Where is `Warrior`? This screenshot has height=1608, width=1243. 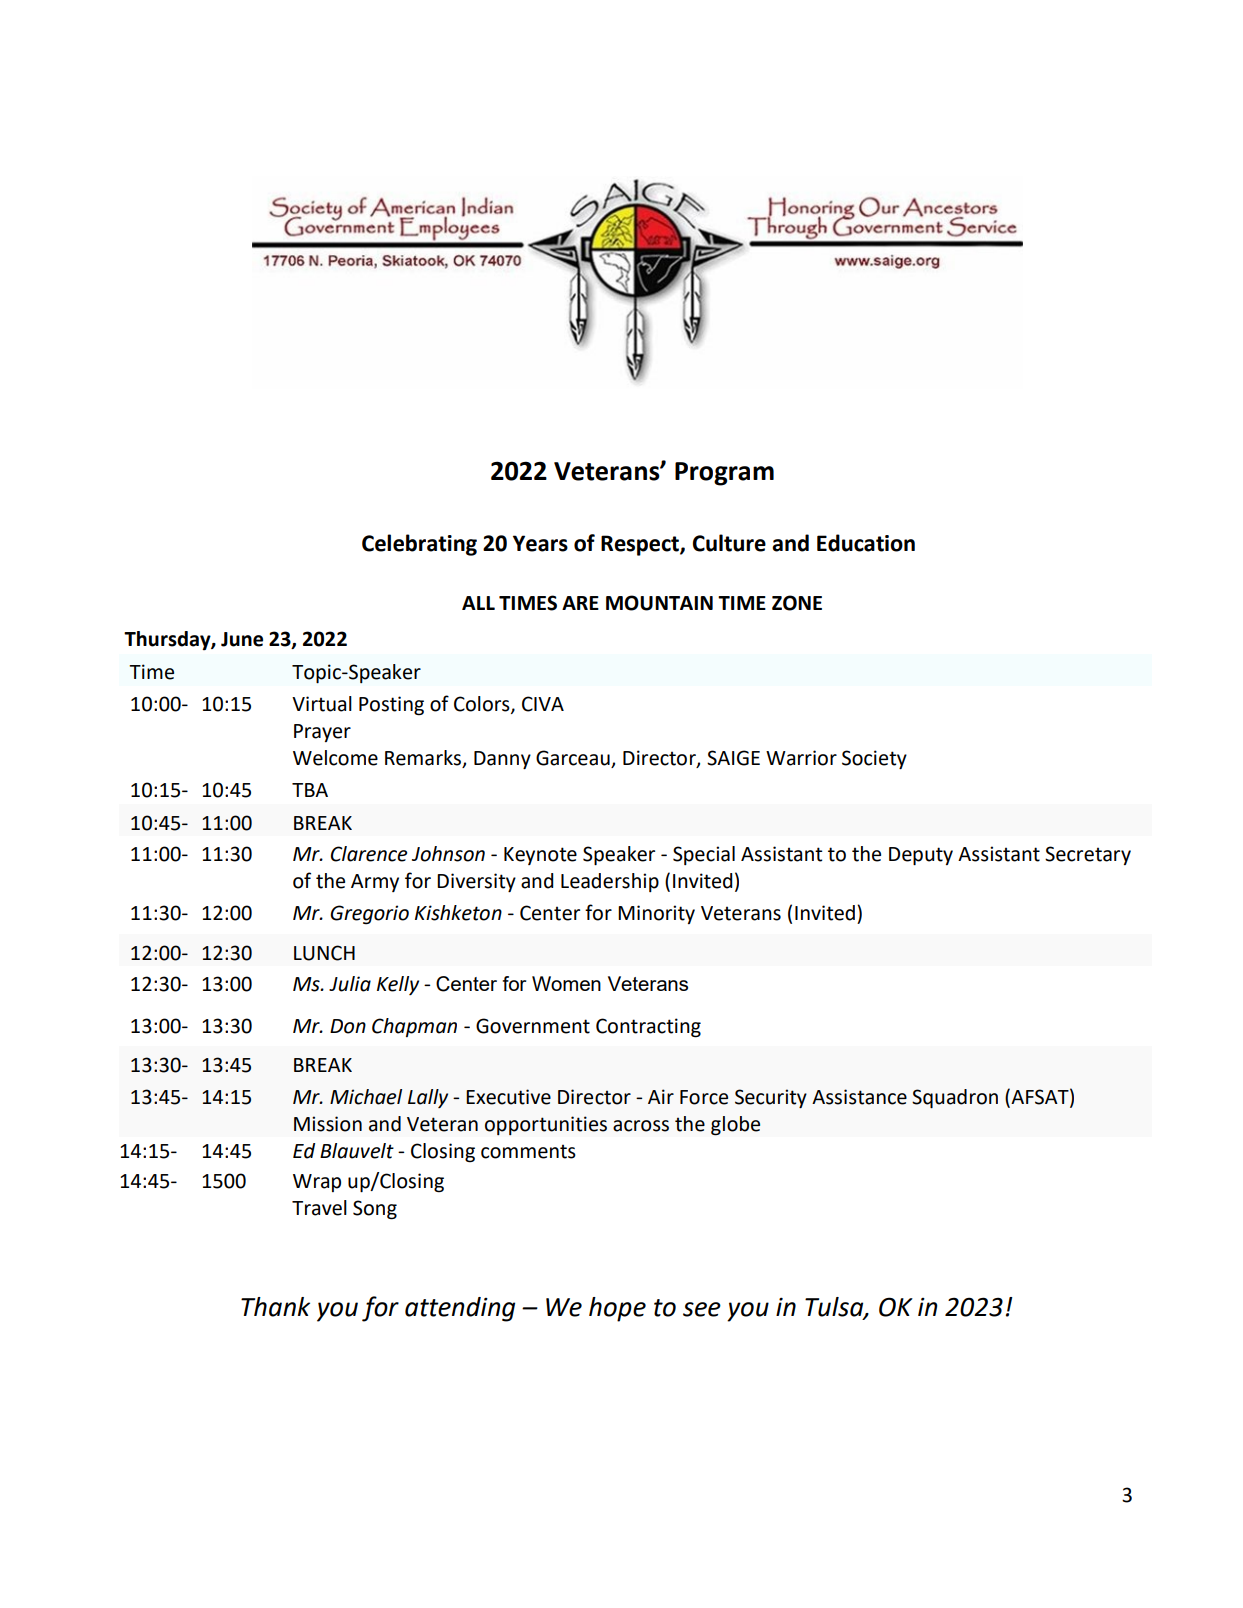
Warrior is located at coordinates (801, 758).
